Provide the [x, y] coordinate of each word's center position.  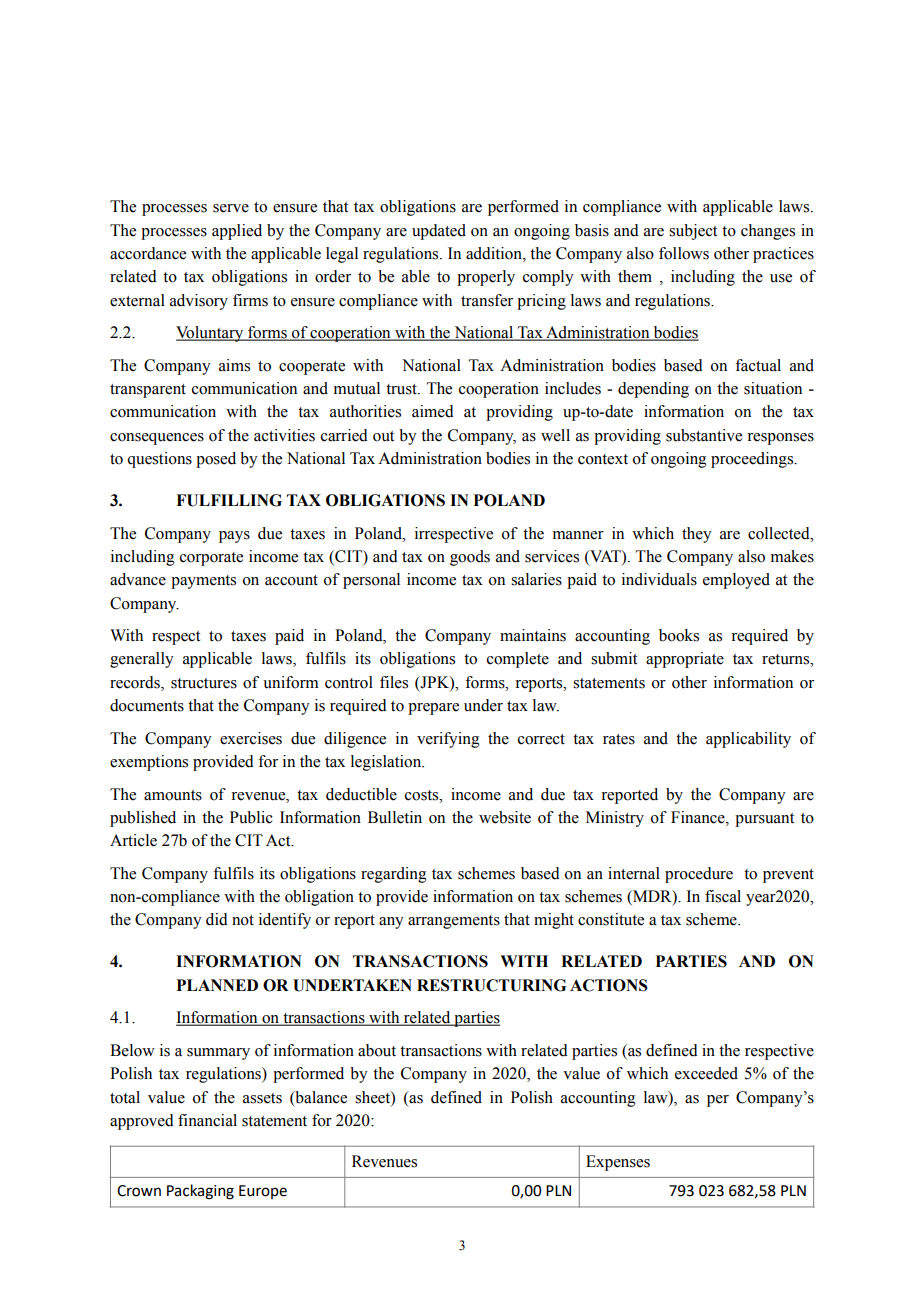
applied [237, 232]
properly [486, 278]
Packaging [200, 1192]
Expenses [618, 1163]
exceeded [706, 1073]
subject [693, 232]
